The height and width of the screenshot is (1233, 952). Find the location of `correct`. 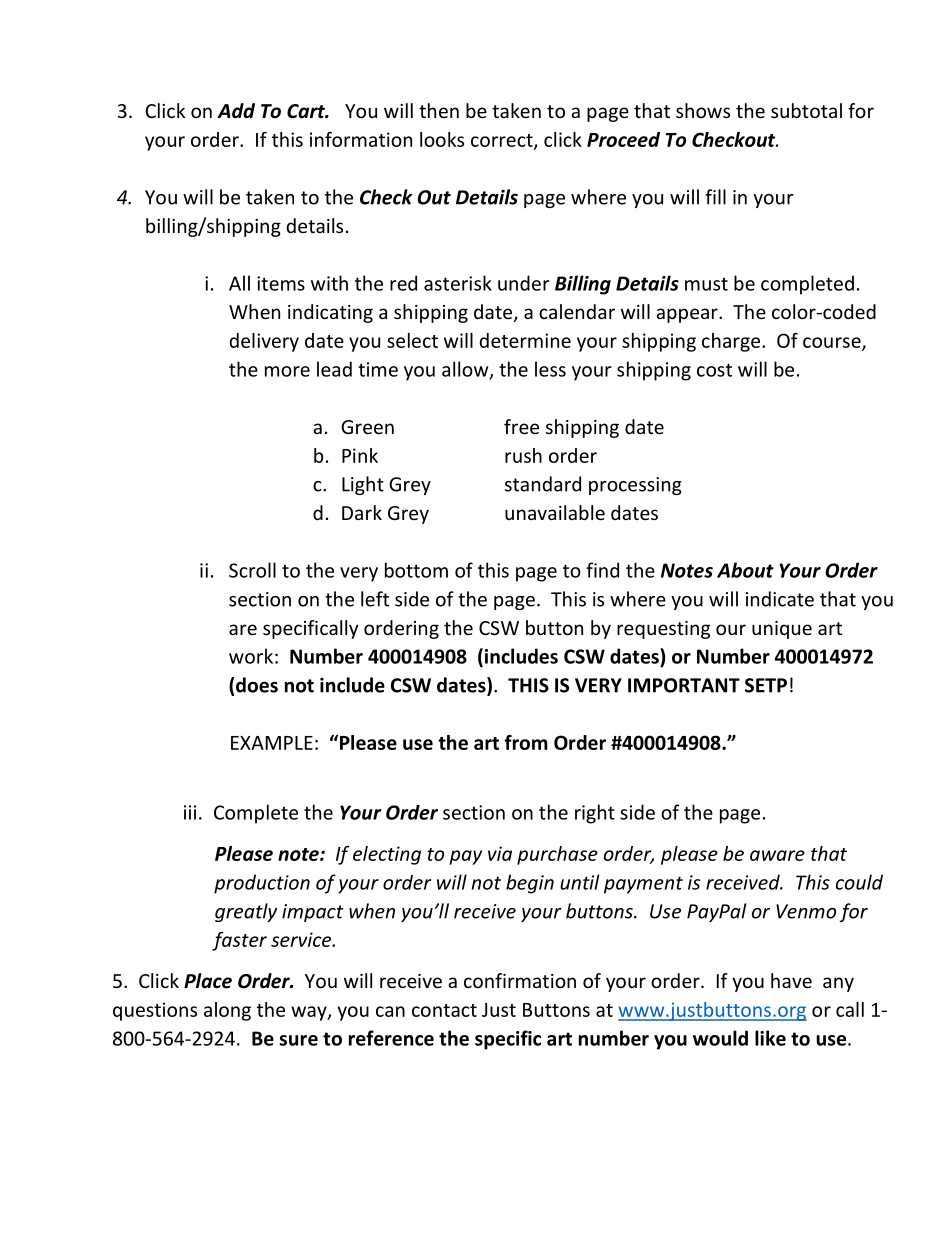

correct is located at coordinates (503, 141).
